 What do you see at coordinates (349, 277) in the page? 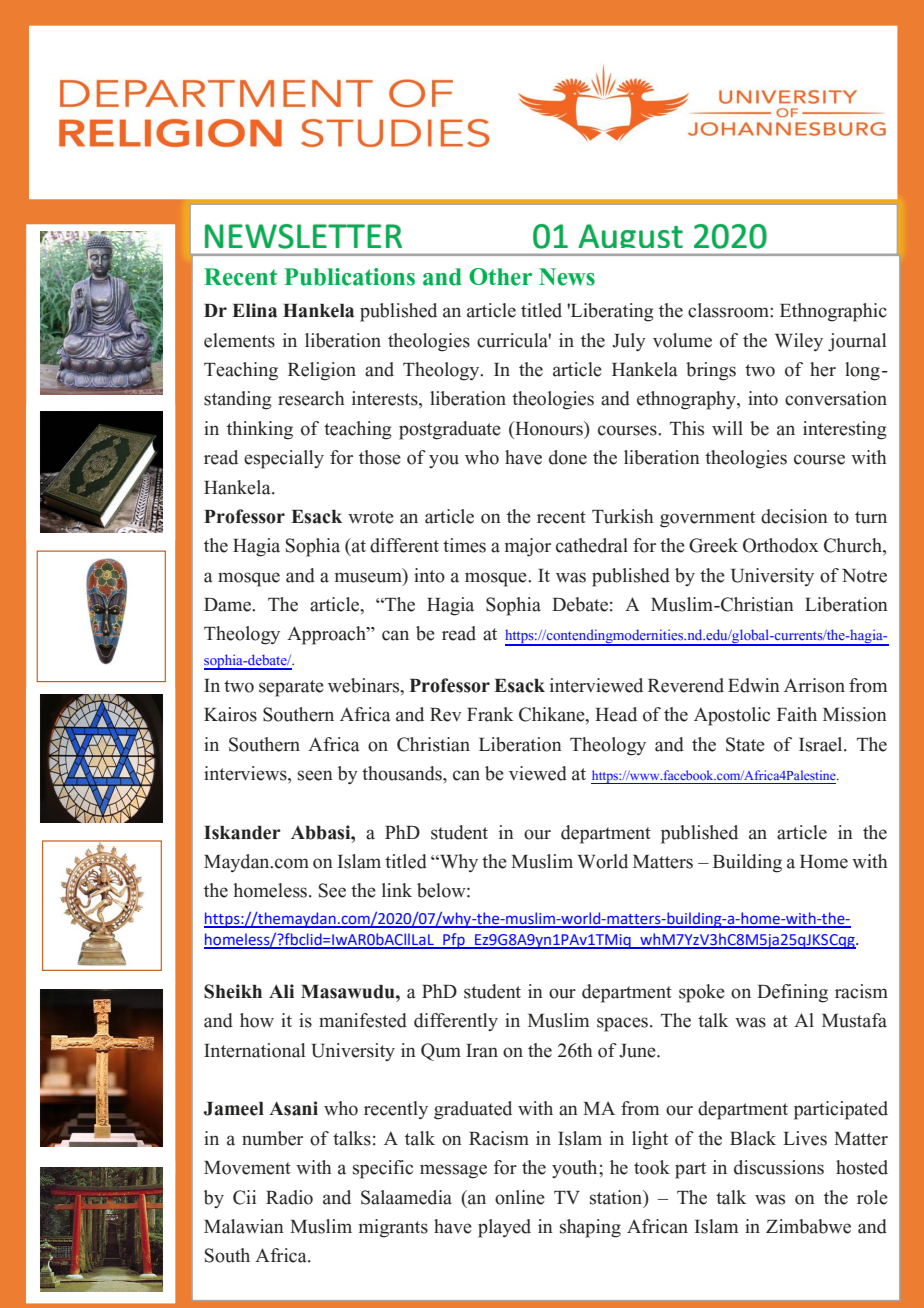
I see `Publications` at bounding box center [349, 277].
